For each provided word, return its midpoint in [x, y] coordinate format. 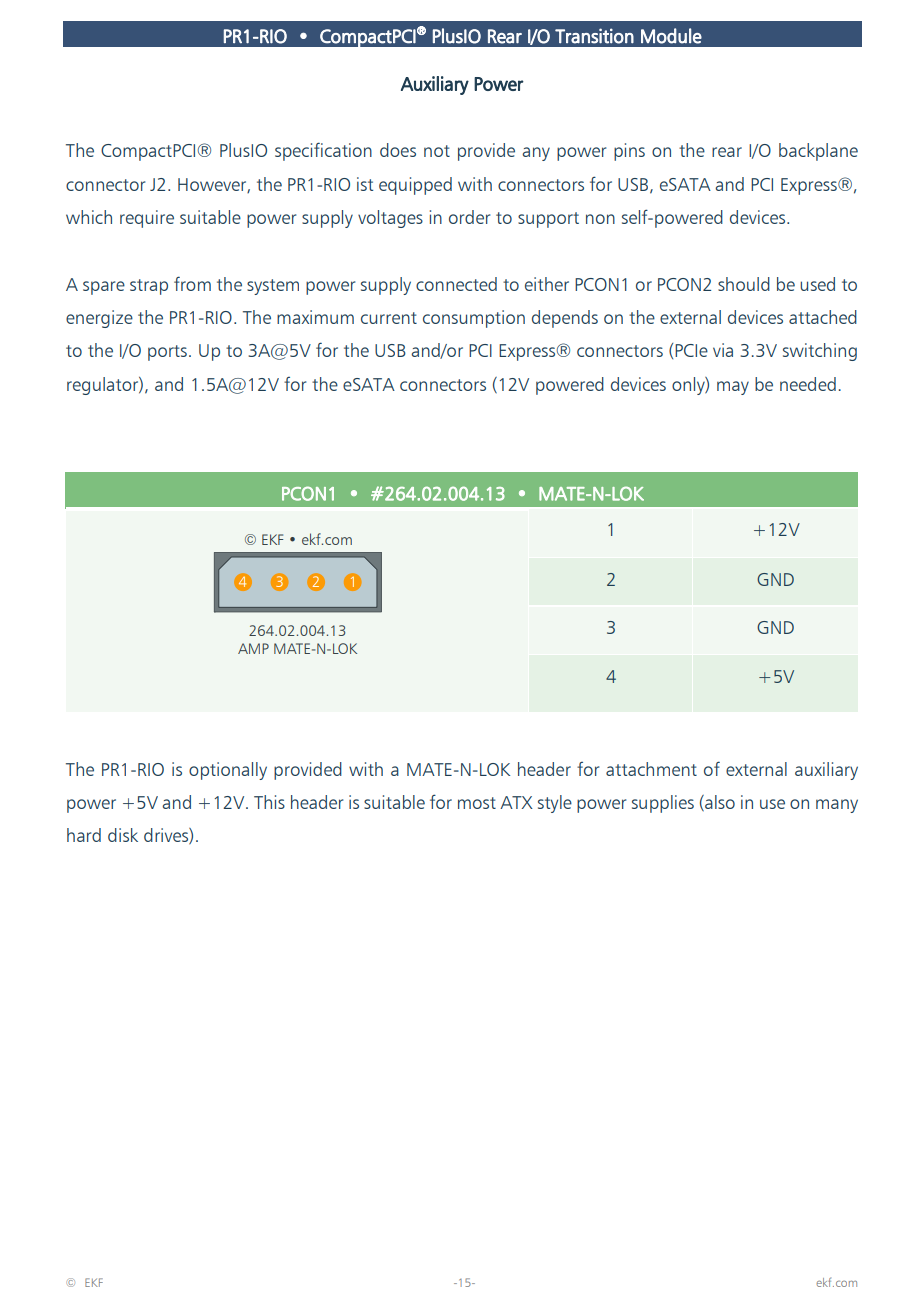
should [744, 284]
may [733, 388]
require [147, 219]
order [469, 217]
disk [123, 835]
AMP [253, 648]
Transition [594, 36]
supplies [663, 804]
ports [167, 353]
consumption [474, 319]
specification [323, 151]
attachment [651, 769]
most [477, 803]
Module [671, 36]
